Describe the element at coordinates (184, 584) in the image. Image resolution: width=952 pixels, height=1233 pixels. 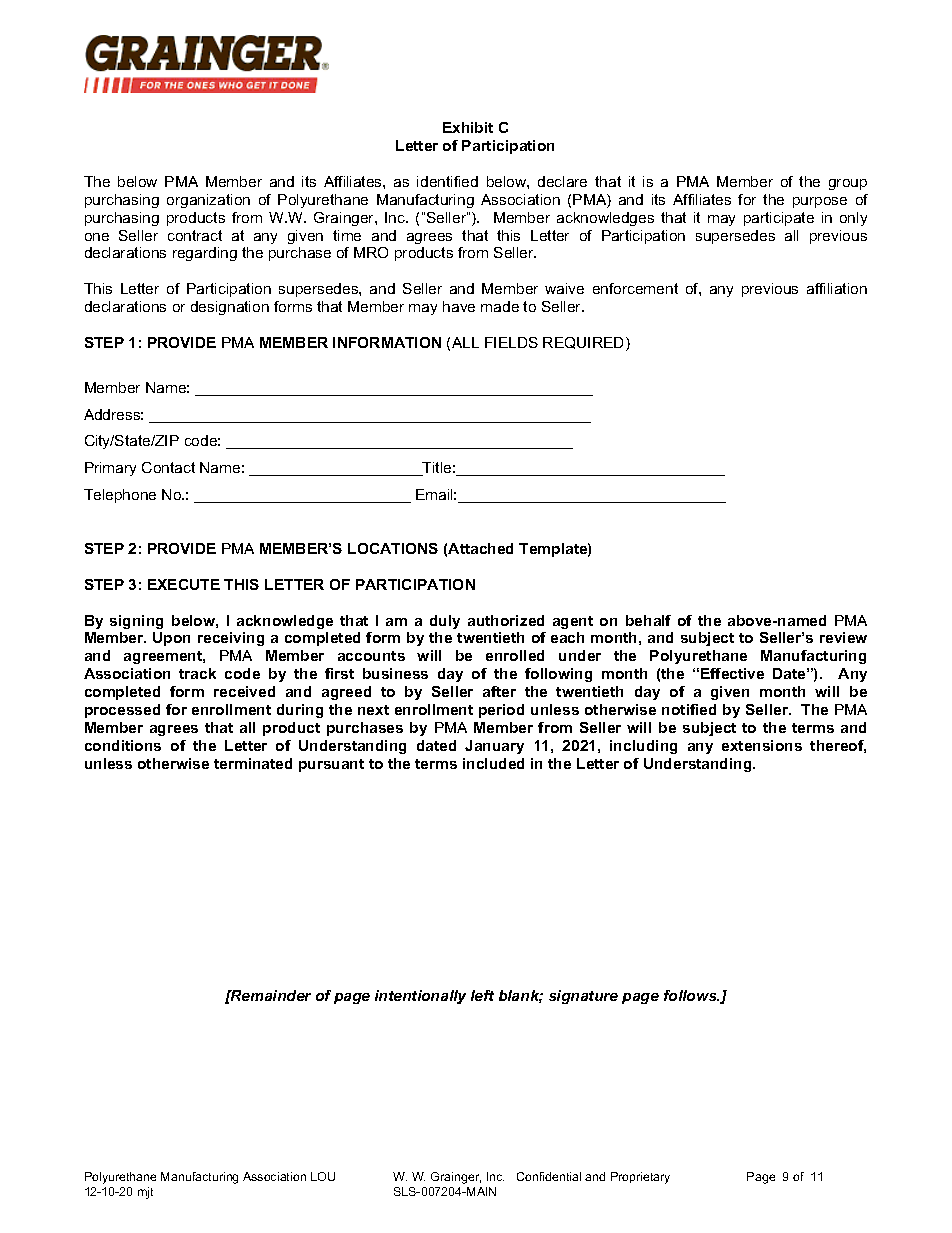
I see `EXECUTE` at that location.
